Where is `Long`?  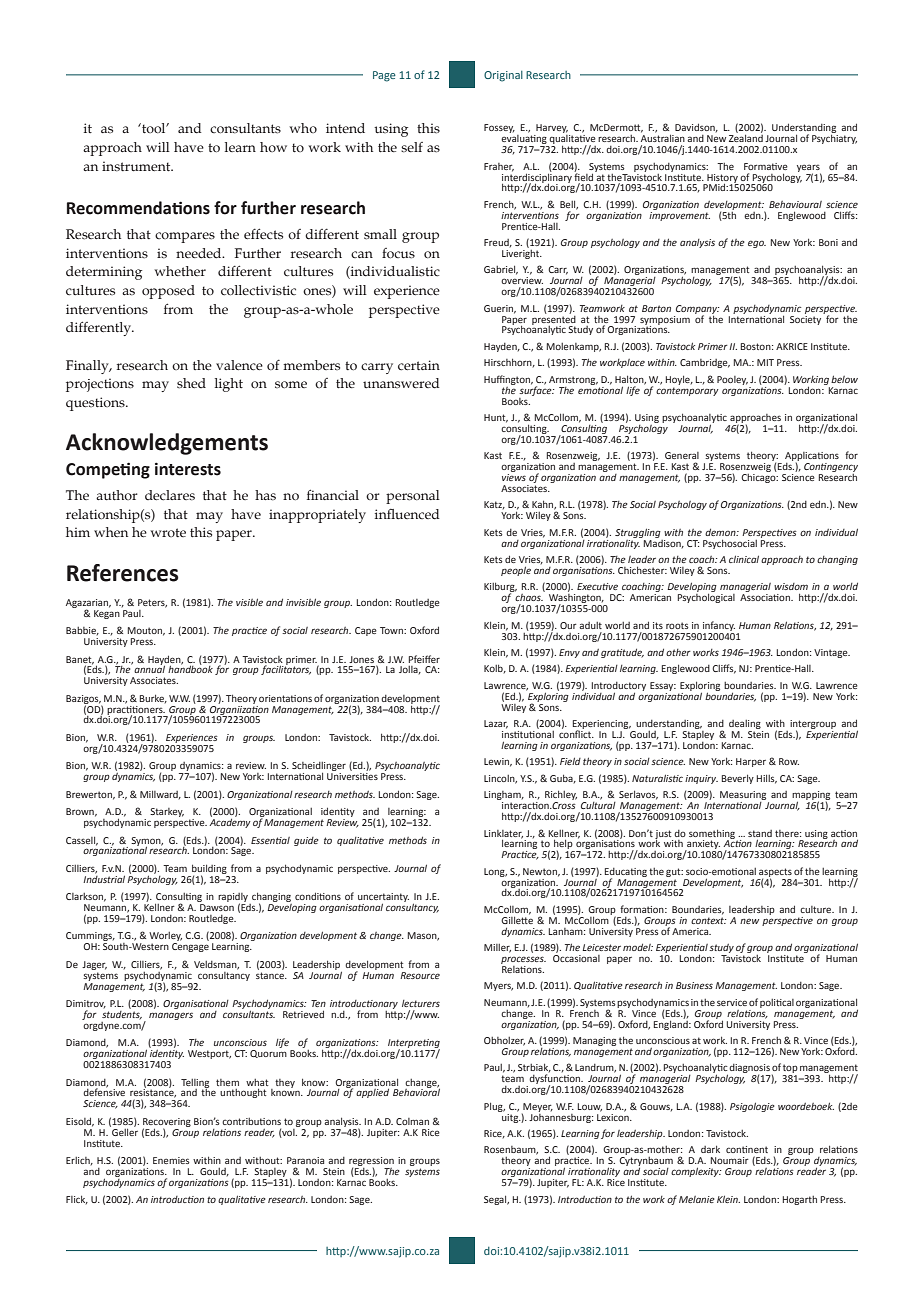
Long is located at coordinates (495, 872).
